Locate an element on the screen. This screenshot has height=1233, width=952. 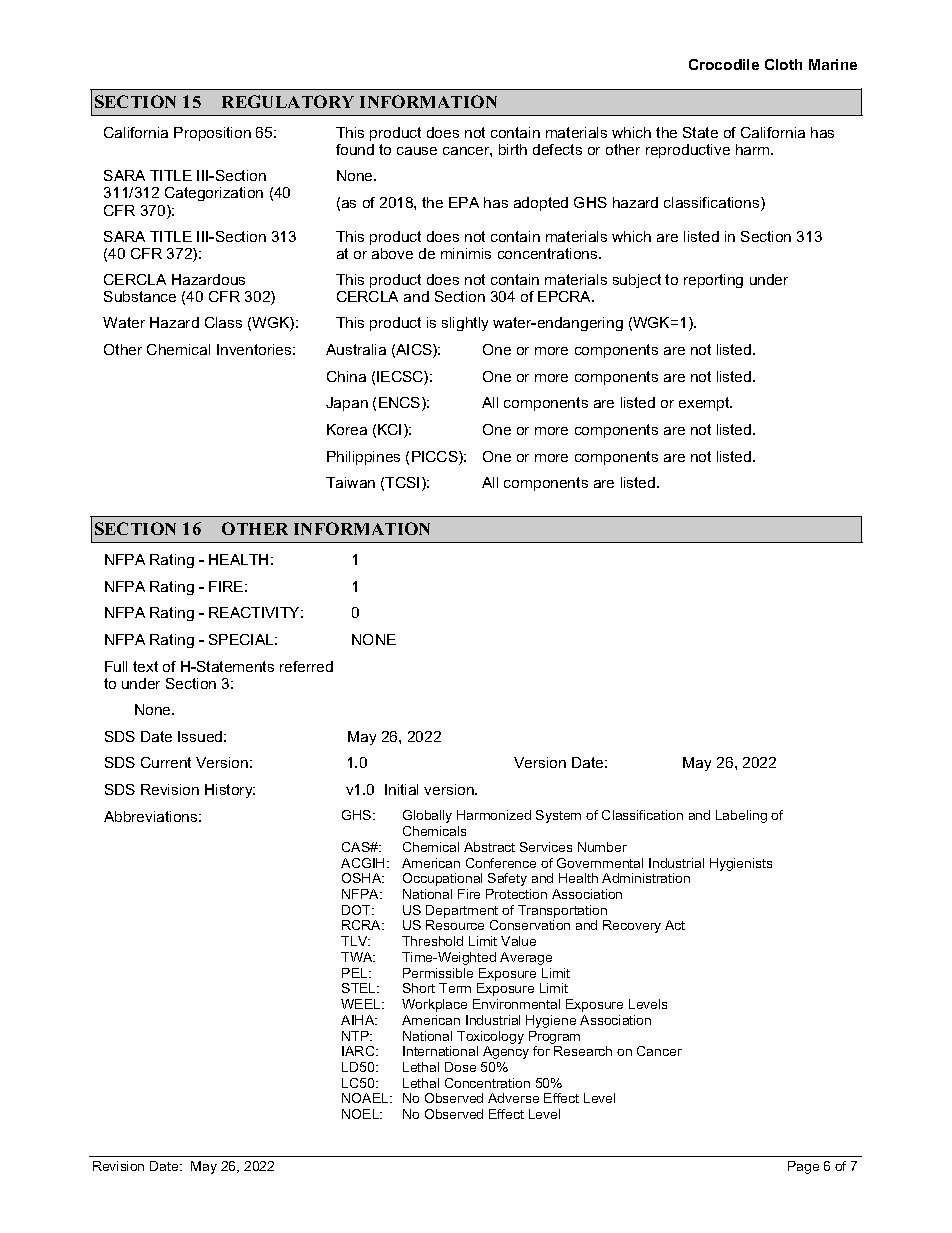
text is located at coordinates (145, 666).
